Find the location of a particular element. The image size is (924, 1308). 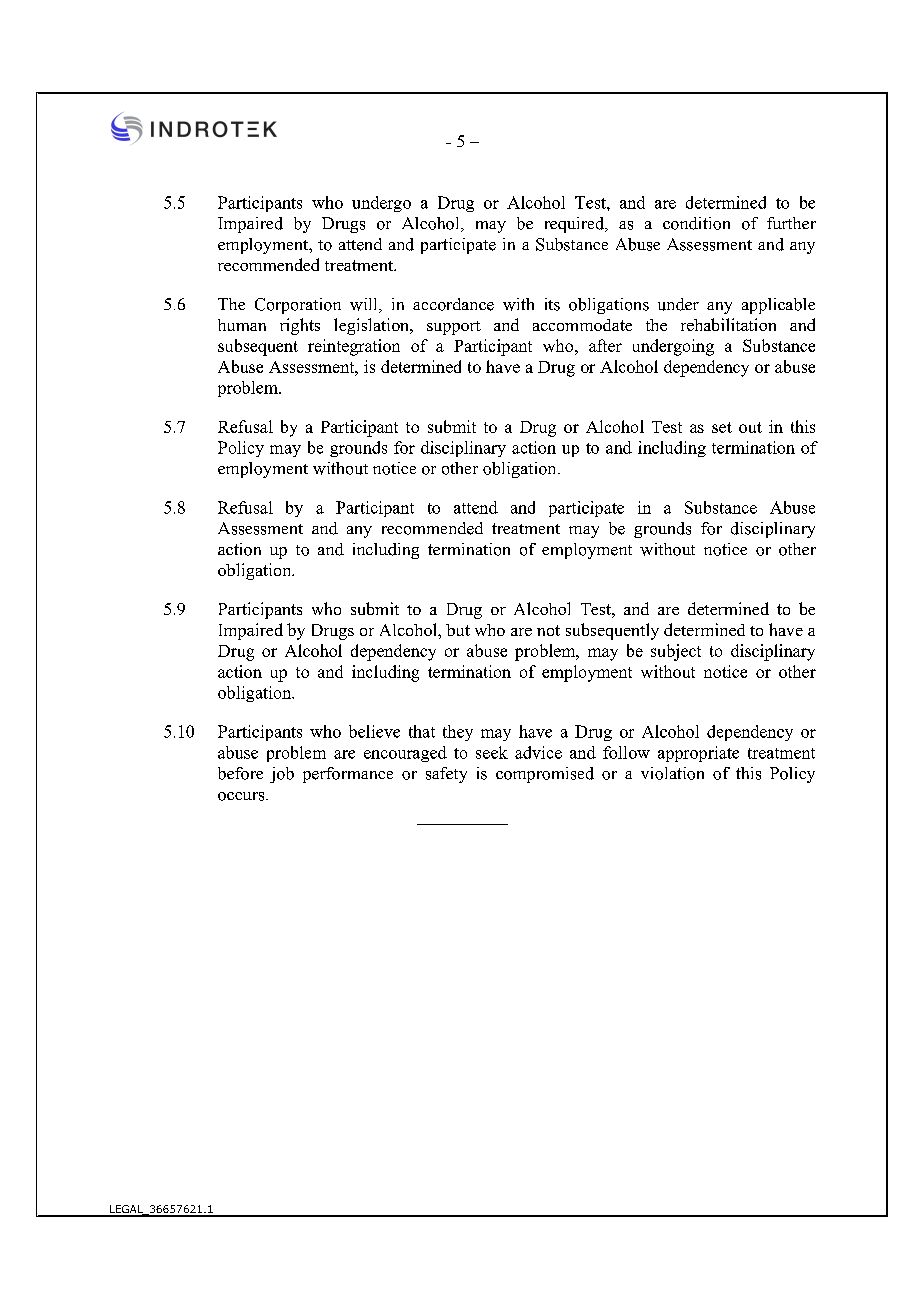

required is located at coordinates (576, 225).
